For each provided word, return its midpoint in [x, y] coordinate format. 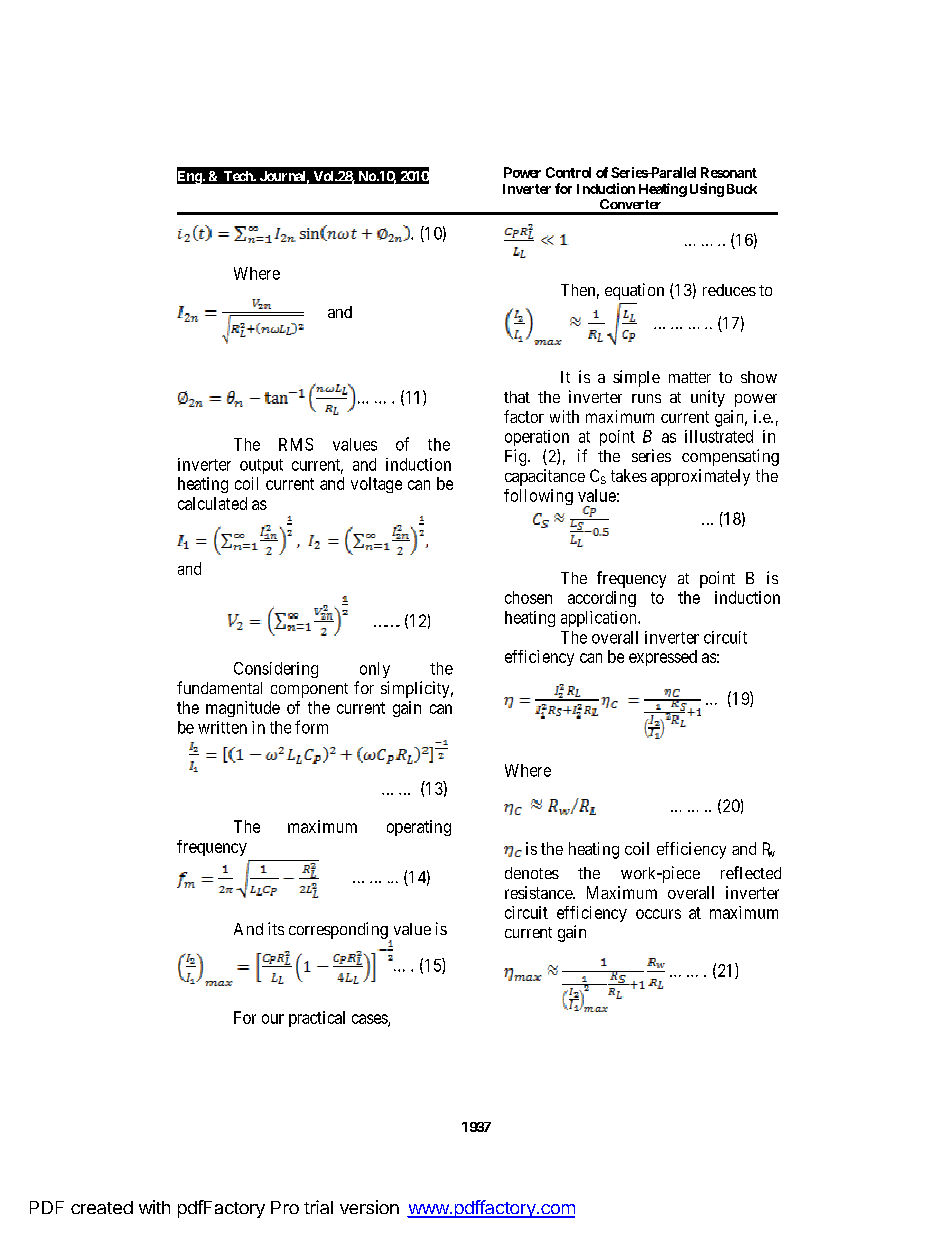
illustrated [719, 436]
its [276, 928]
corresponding [339, 931]
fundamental [219, 687]
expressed [663, 658]
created [102, 1207]
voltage [376, 485]
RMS [296, 444]
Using [707, 190]
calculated [212, 503]
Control [568, 172]
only [375, 670]
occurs [658, 914]
